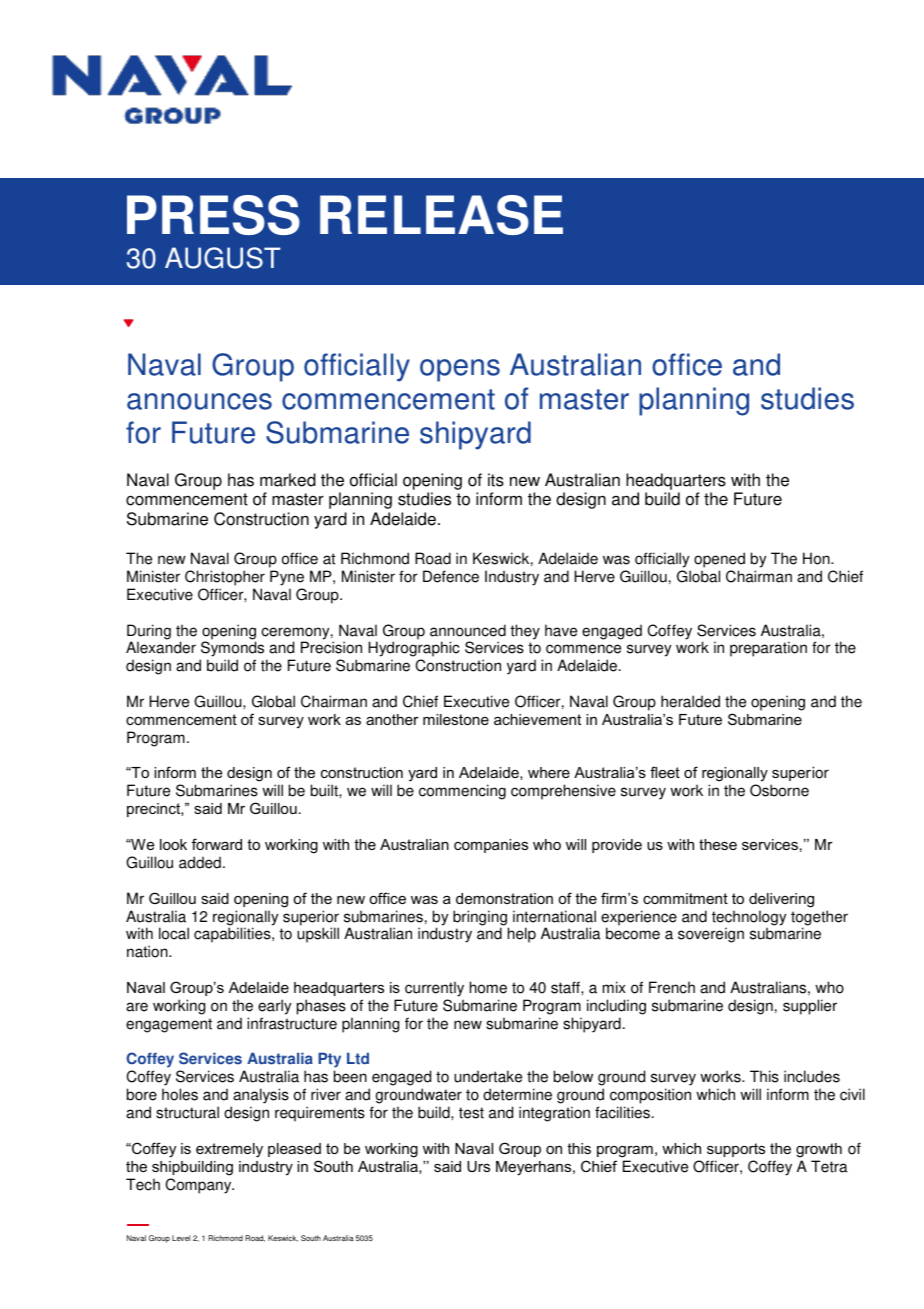 This screenshot has height=1309, width=924. Describe the element at coordinates (690, 701) in the screenshot. I see `heralded` at that location.
